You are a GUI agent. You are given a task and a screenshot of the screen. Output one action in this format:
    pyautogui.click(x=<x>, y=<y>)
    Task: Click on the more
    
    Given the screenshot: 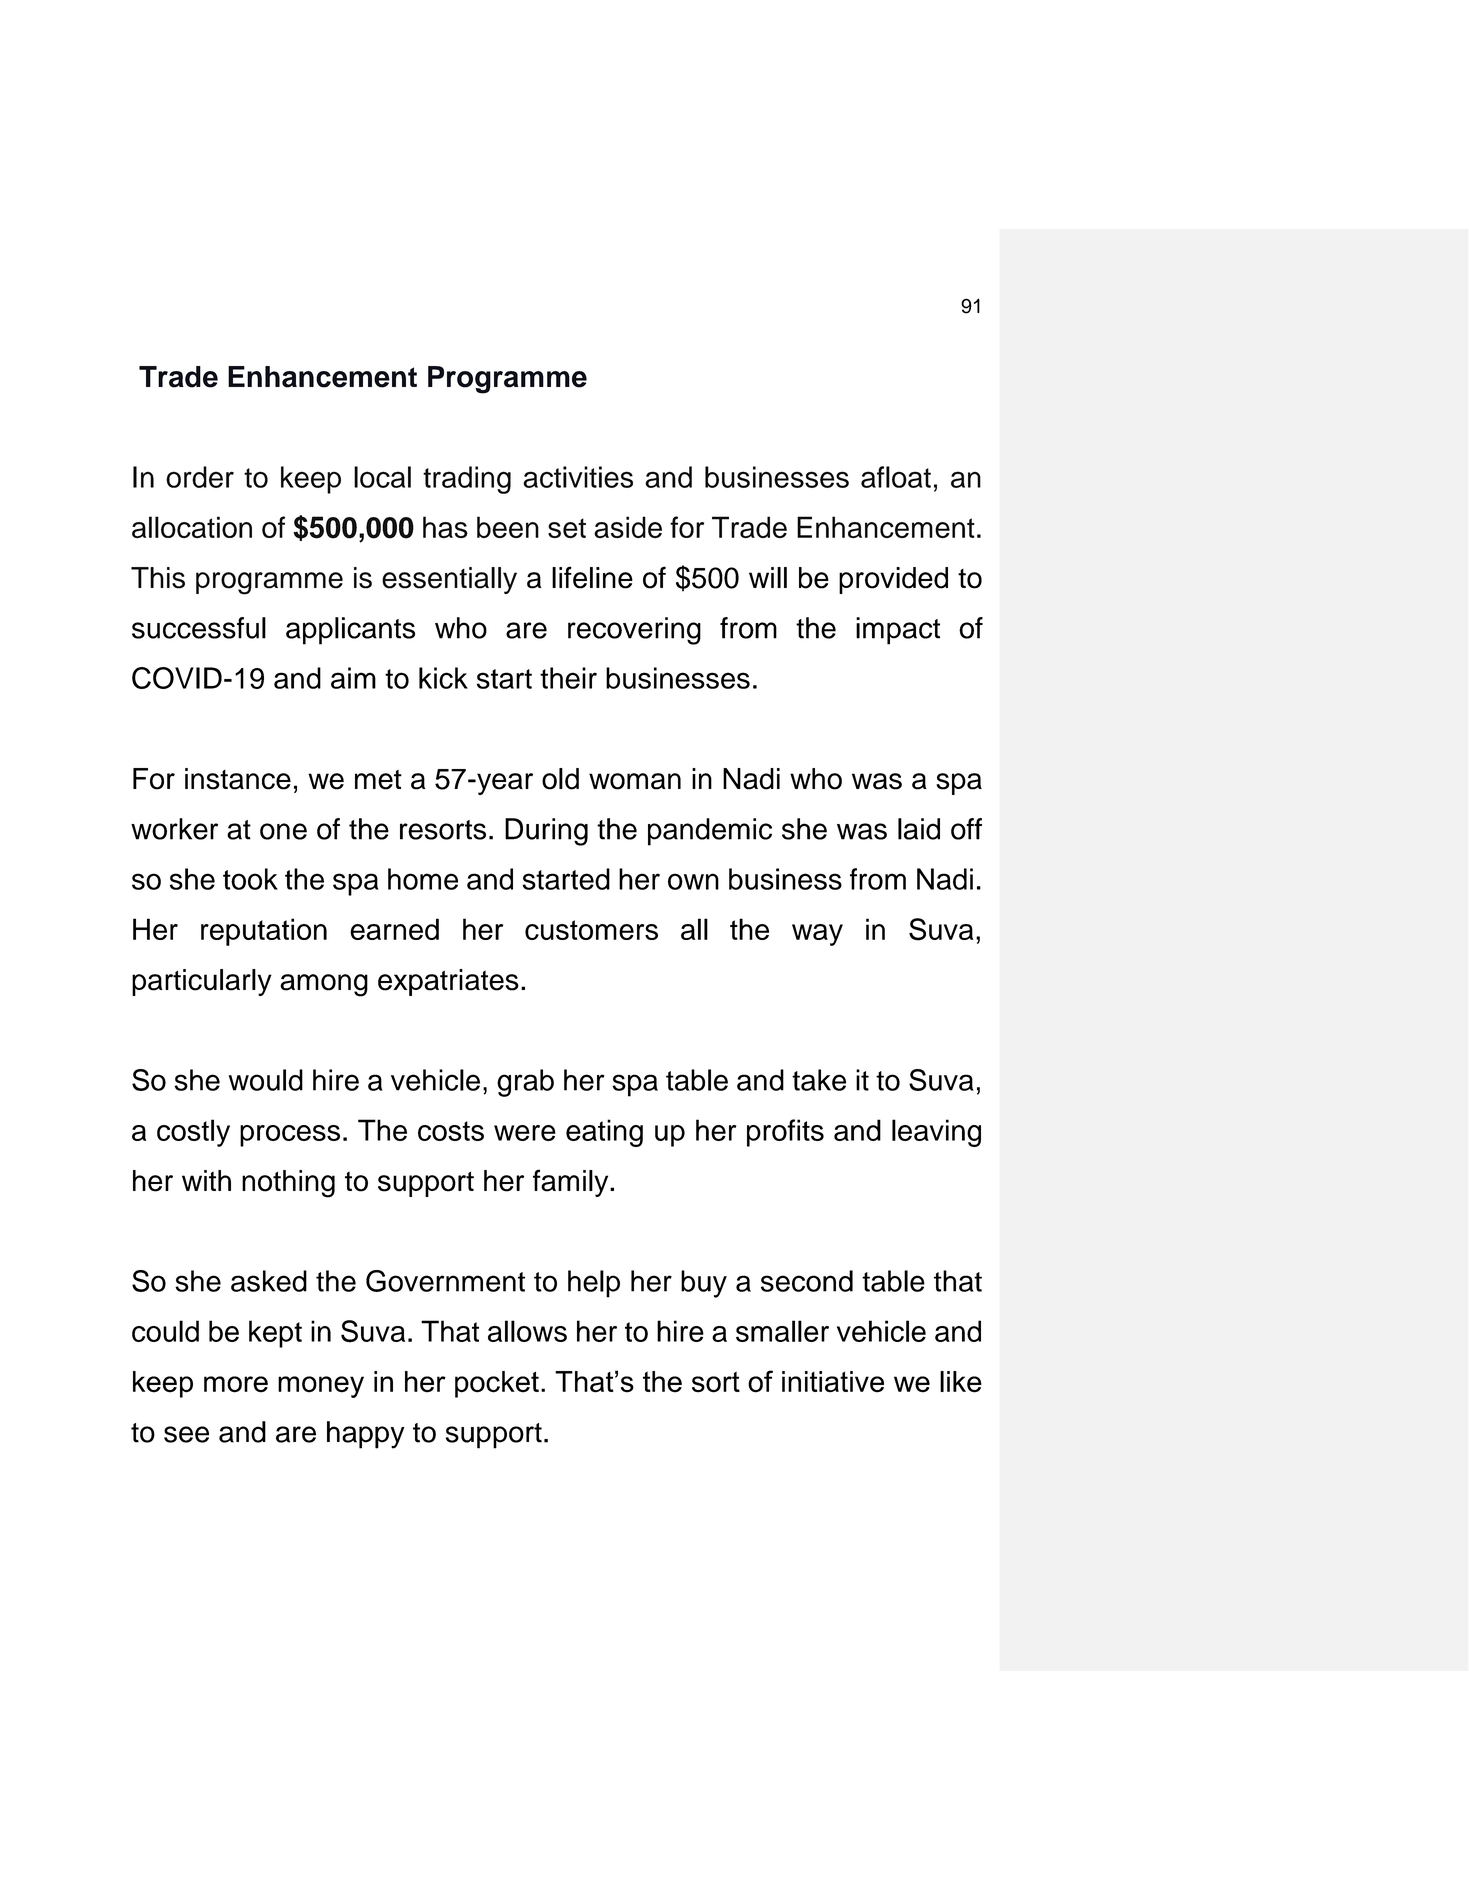 What is the action you would take?
    pyautogui.click(x=236, y=1384)
